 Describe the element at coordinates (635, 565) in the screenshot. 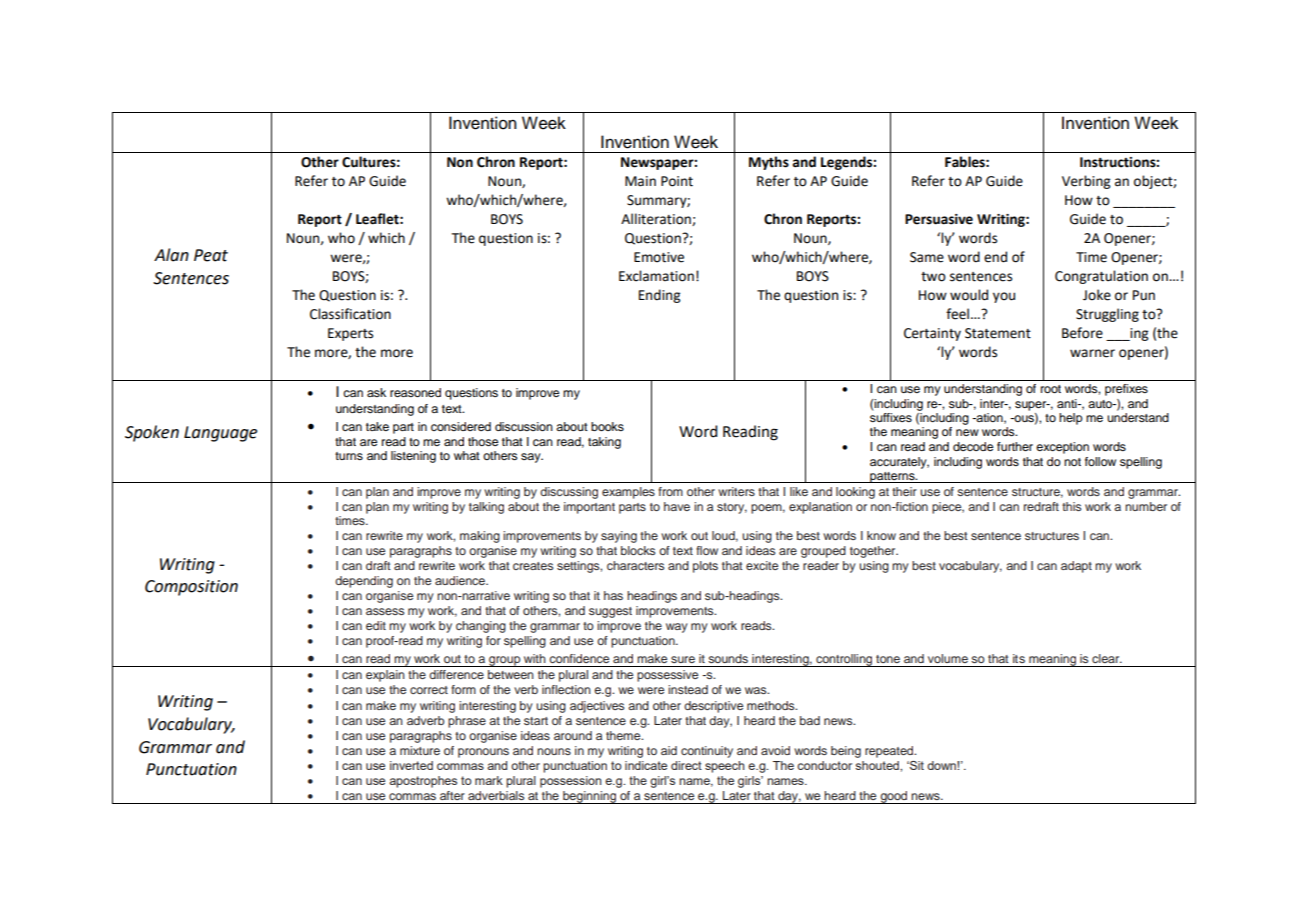

I see `characters` at that location.
